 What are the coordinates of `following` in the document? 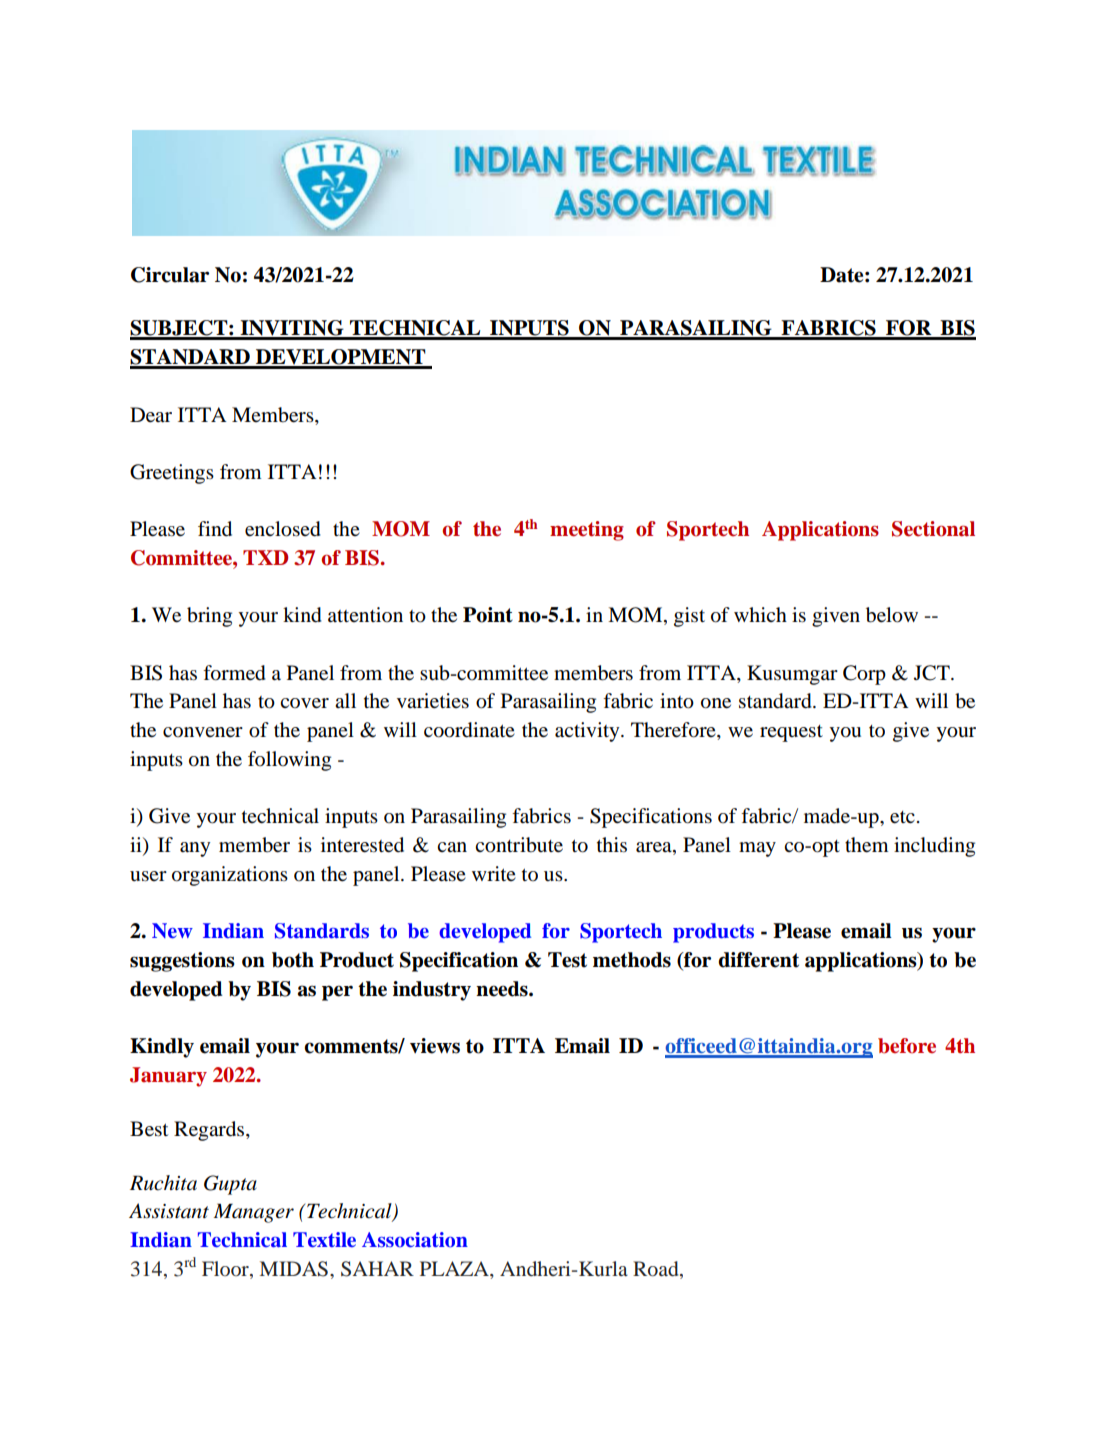 It's located at (289, 761).
